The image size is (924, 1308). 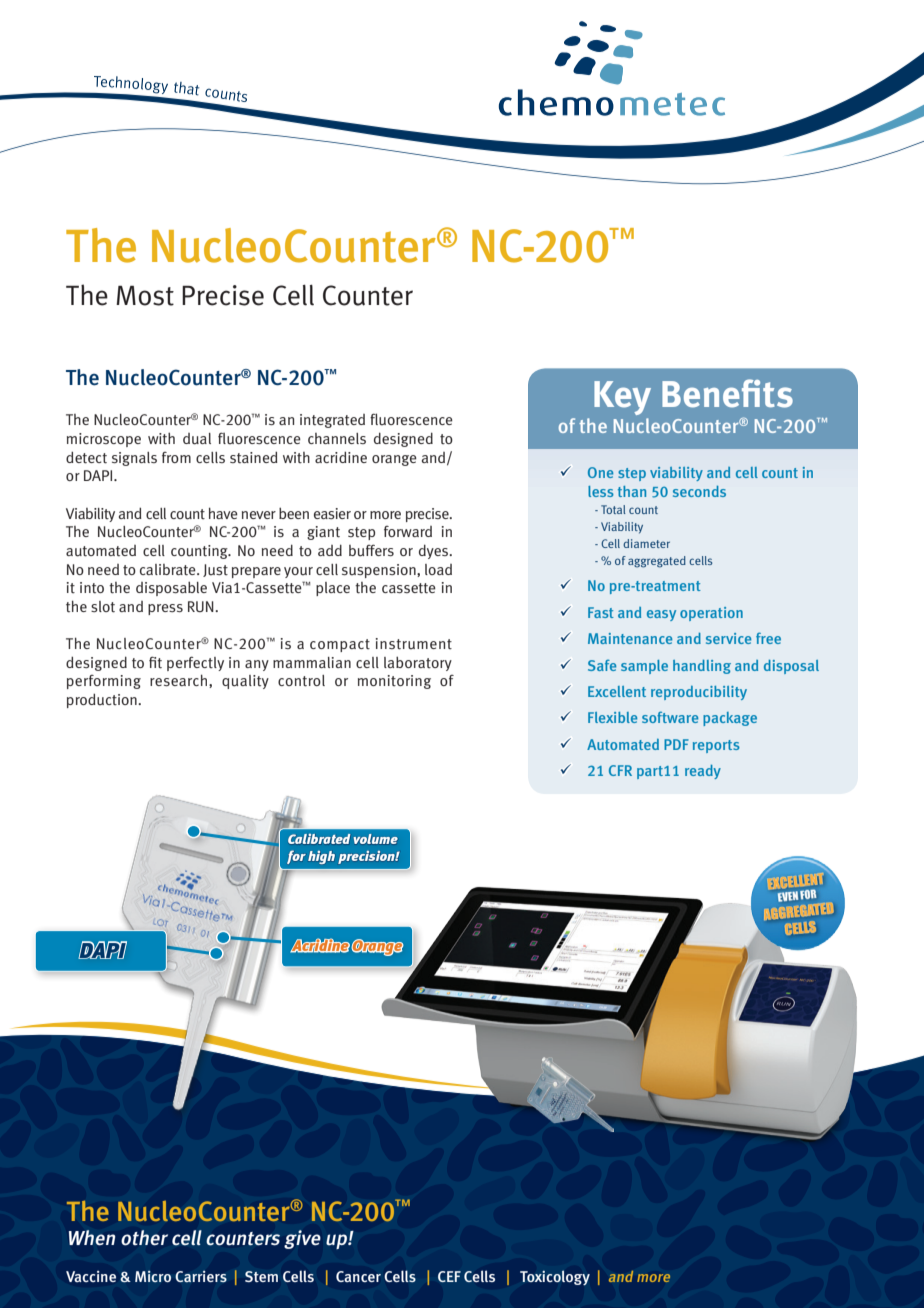 What do you see at coordinates (727, 393) in the page?
I see `Benefits` at bounding box center [727, 393].
